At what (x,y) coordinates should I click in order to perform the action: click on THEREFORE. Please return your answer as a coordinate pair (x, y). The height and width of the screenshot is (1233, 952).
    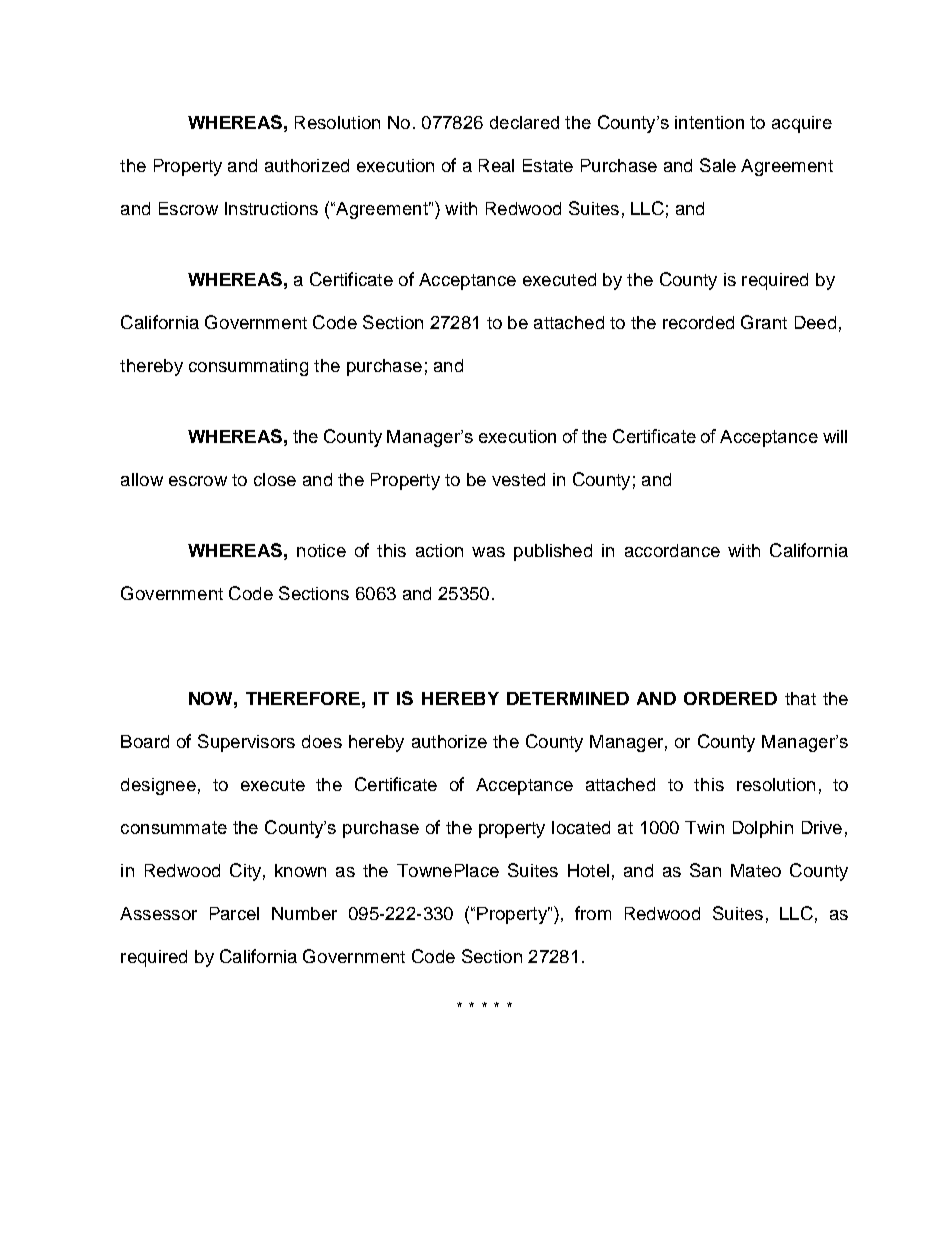
    Looking at the image, I should click on (303, 698).
